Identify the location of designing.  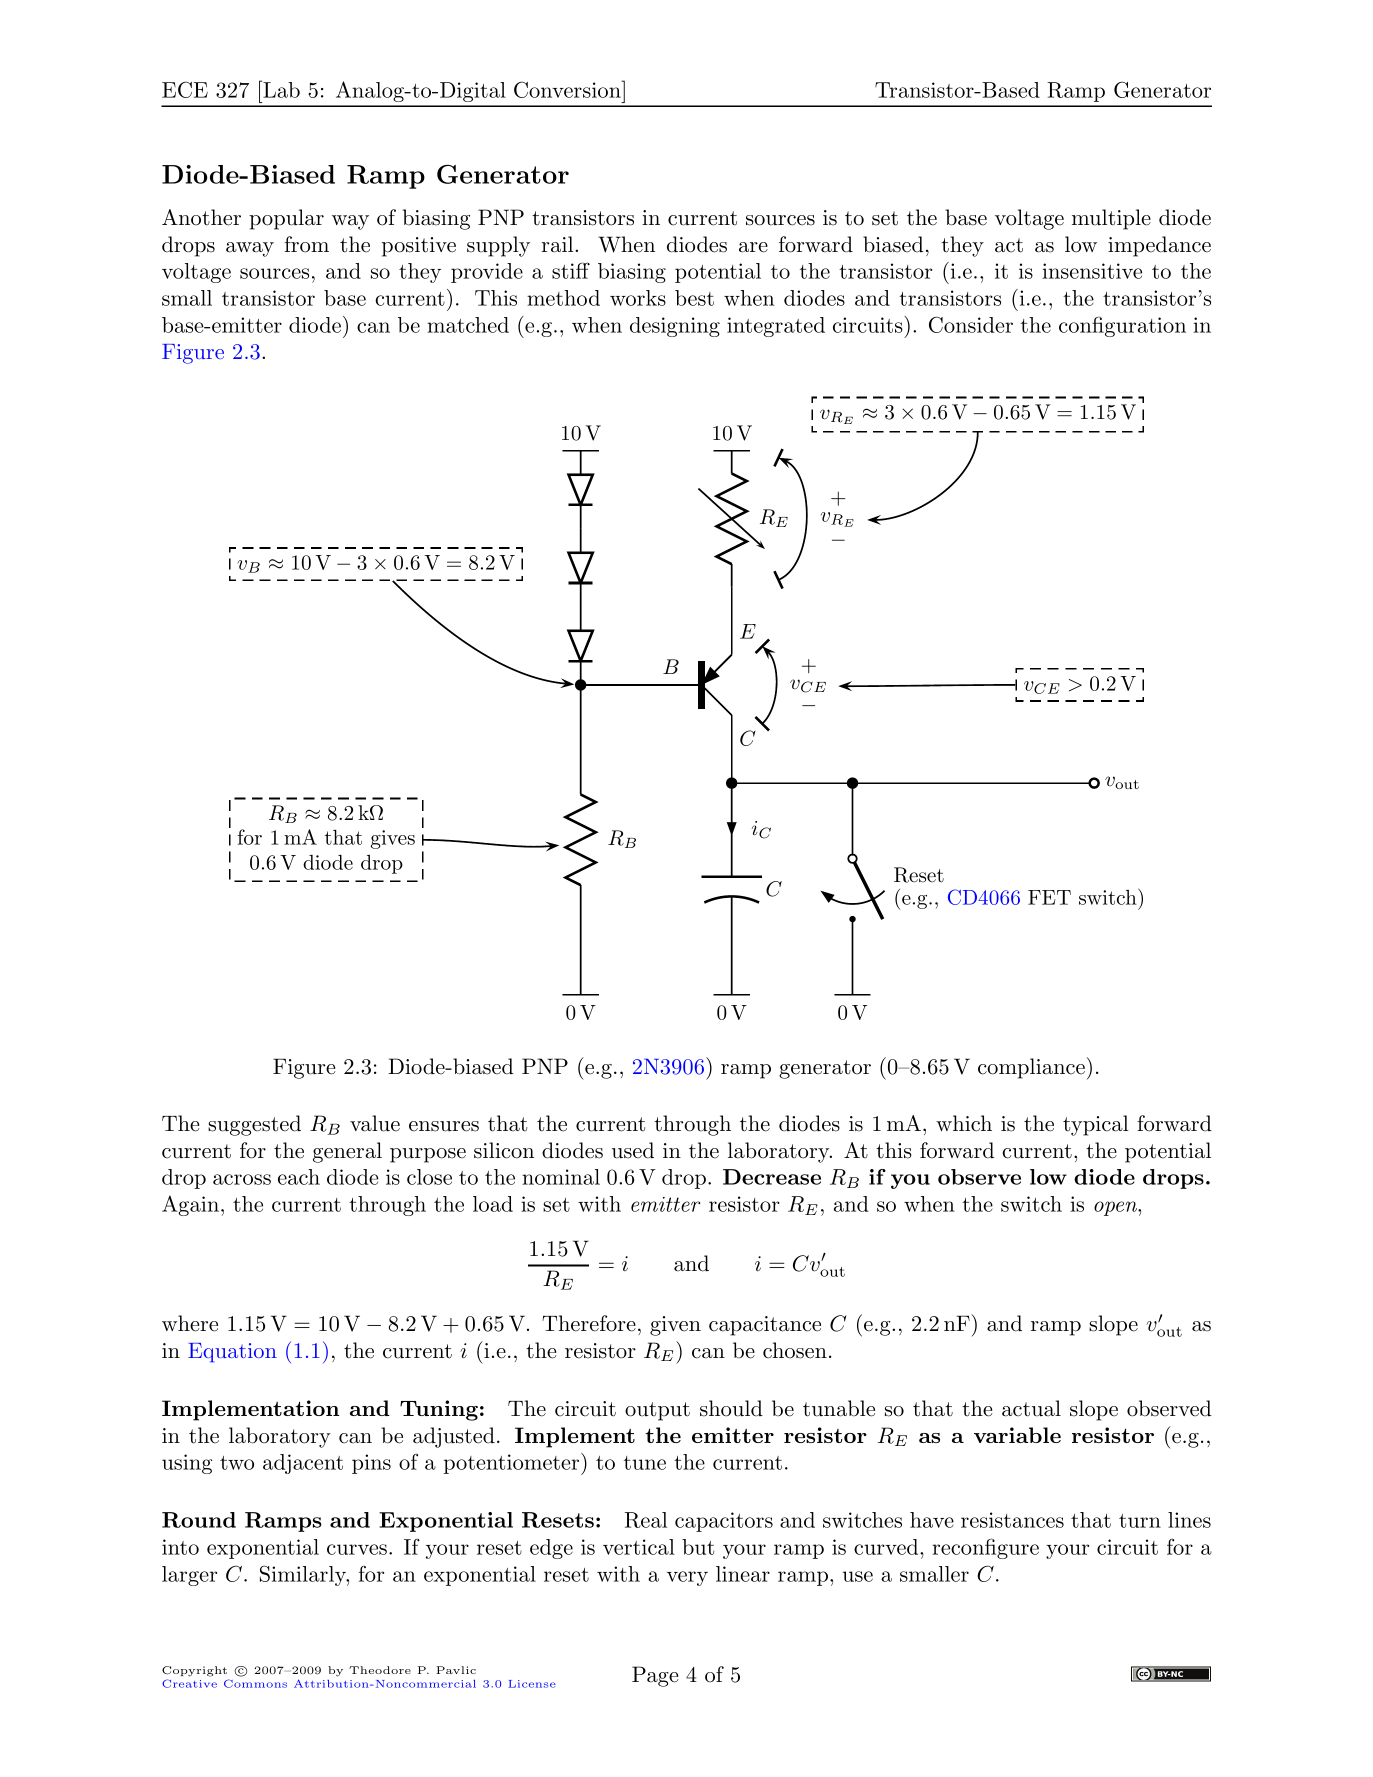
(675, 327).
